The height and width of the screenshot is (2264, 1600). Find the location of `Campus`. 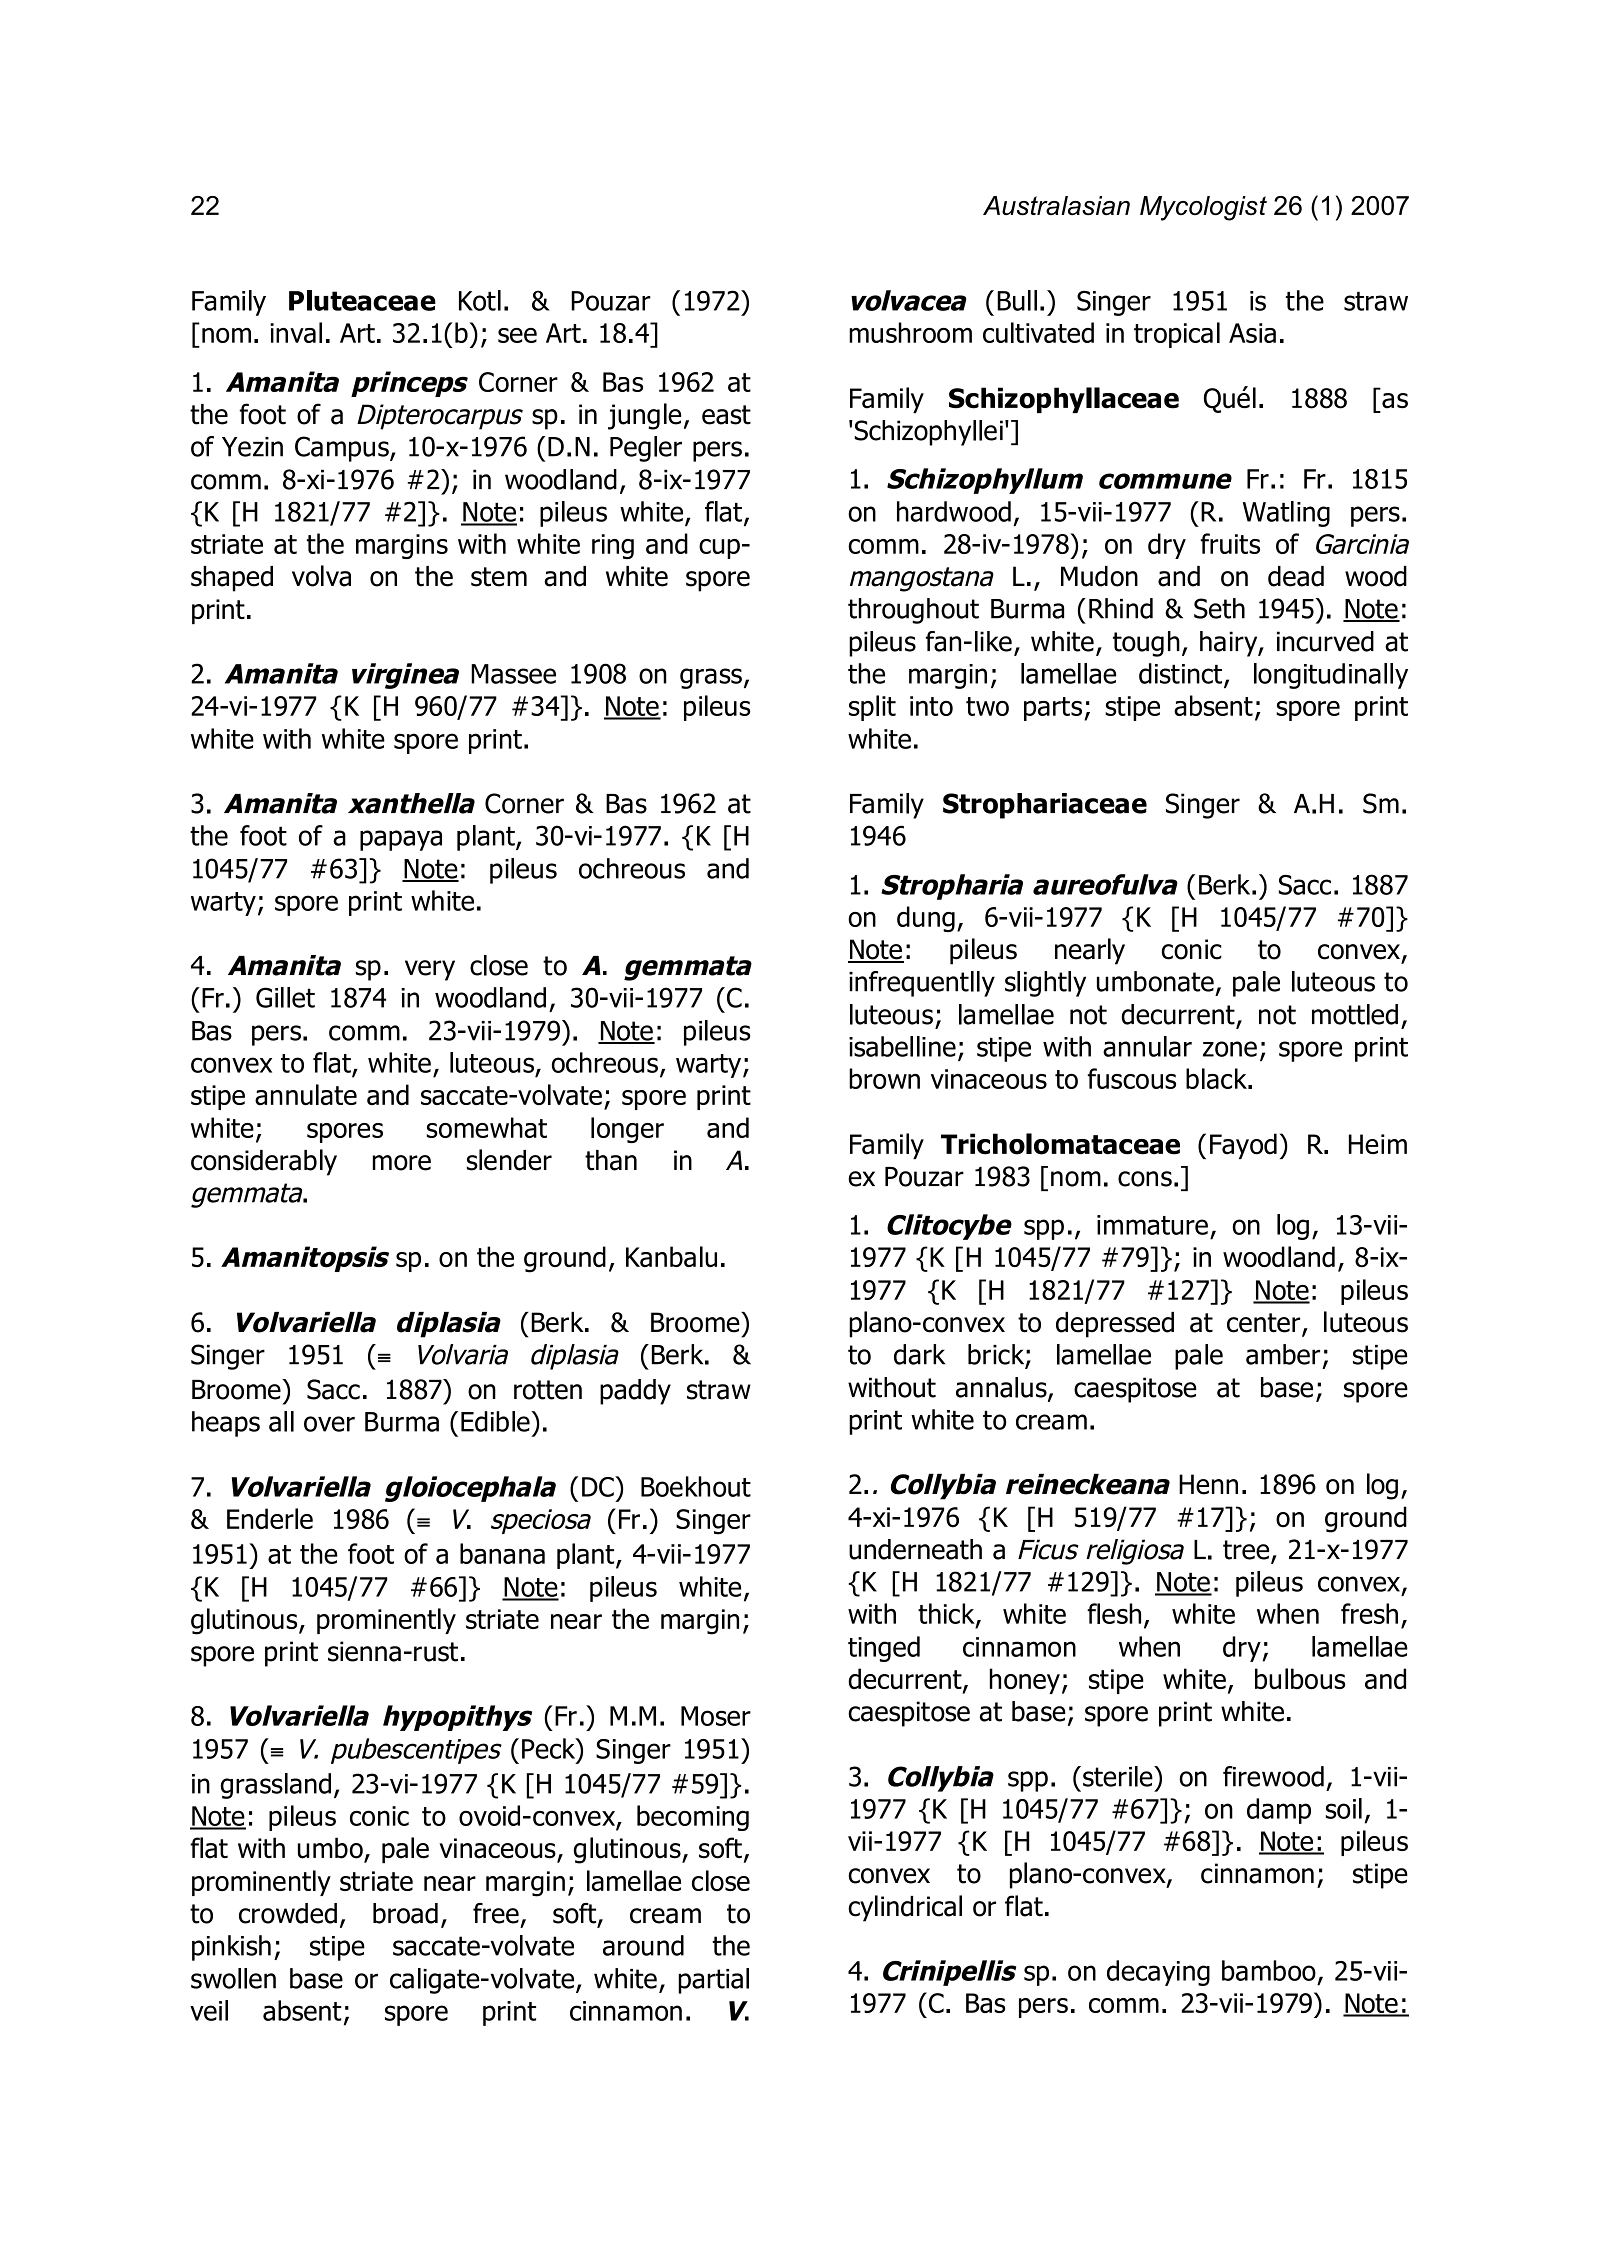

Campus is located at coordinates (343, 449).
